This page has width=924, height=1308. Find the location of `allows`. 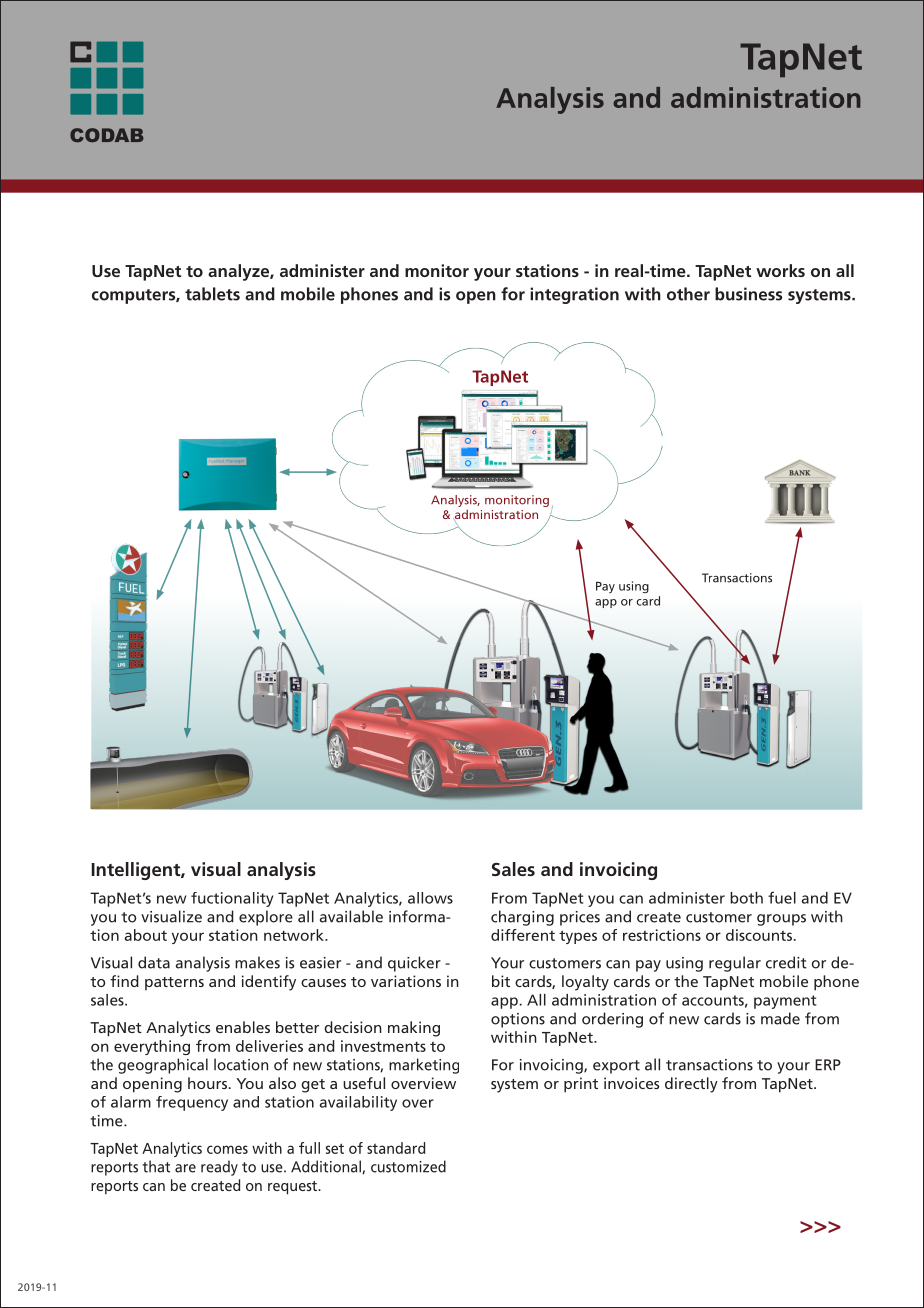

allows is located at coordinates (430, 898).
